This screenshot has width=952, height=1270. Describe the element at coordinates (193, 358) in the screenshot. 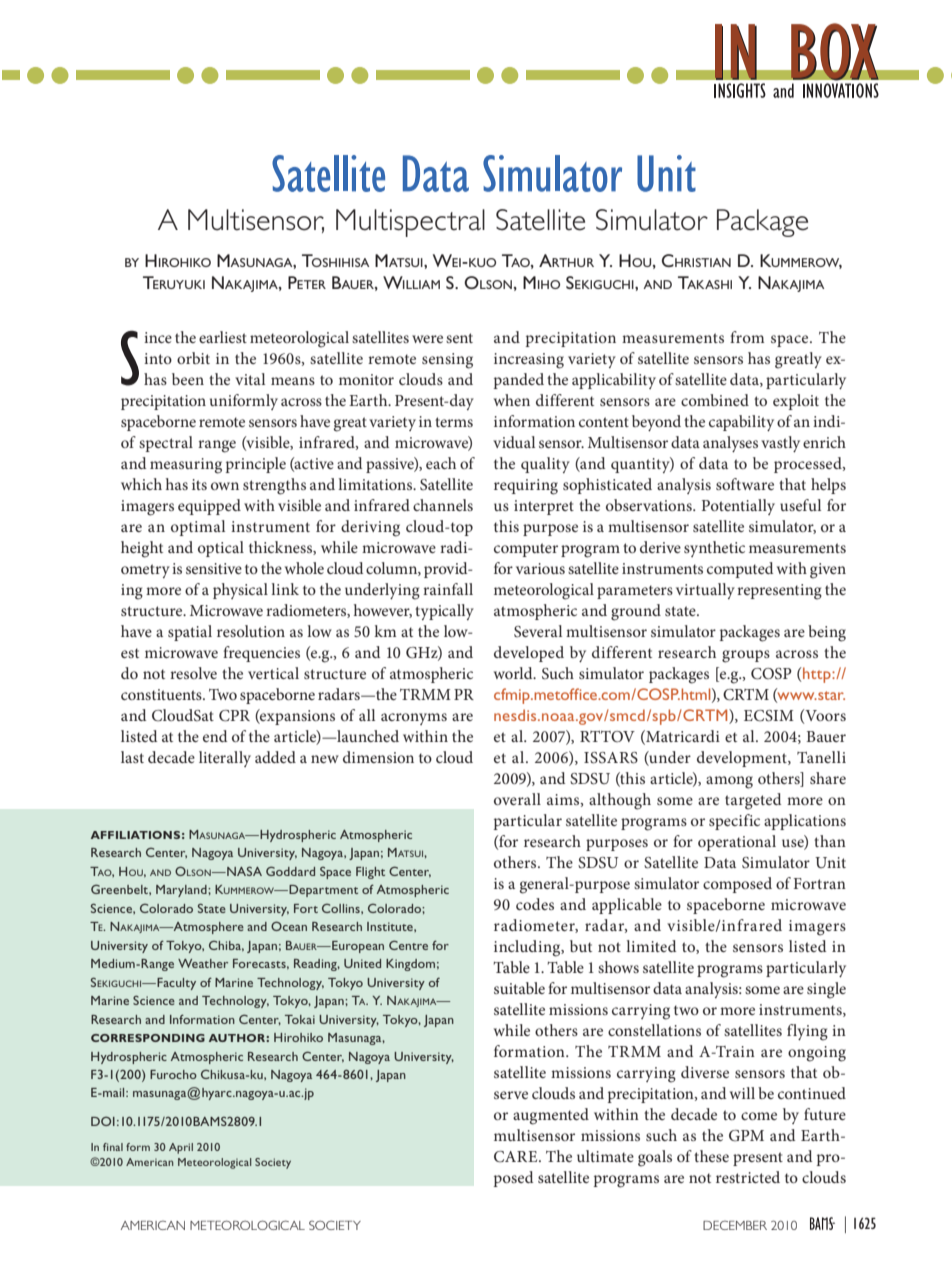

I see `orbit` at that location.
